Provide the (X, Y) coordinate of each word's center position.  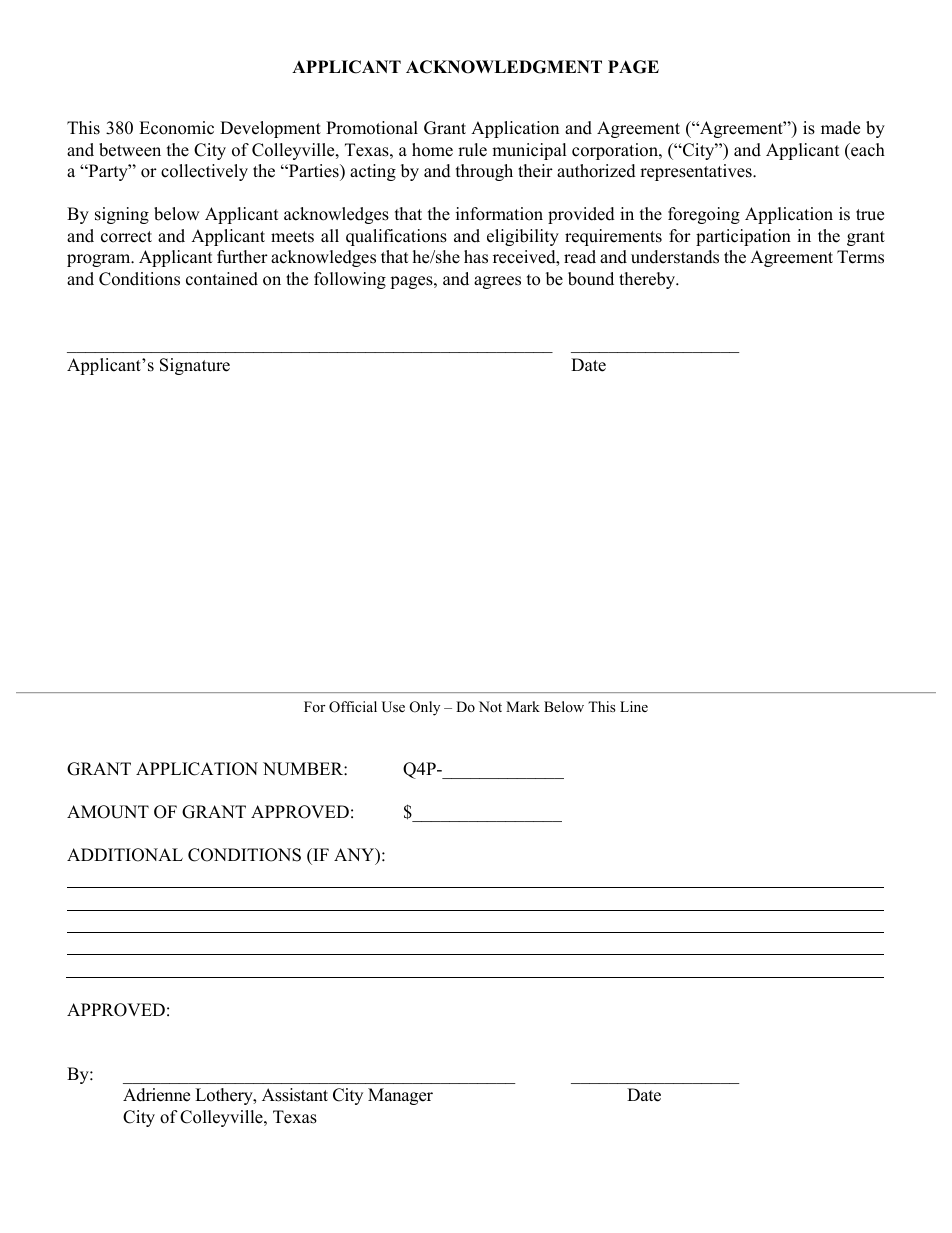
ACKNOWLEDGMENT (504, 67)
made (840, 128)
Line (634, 706)
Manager (400, 1096)
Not (490, 706)
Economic (176, 128)
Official (353, 707)
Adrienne (156, 1095)
